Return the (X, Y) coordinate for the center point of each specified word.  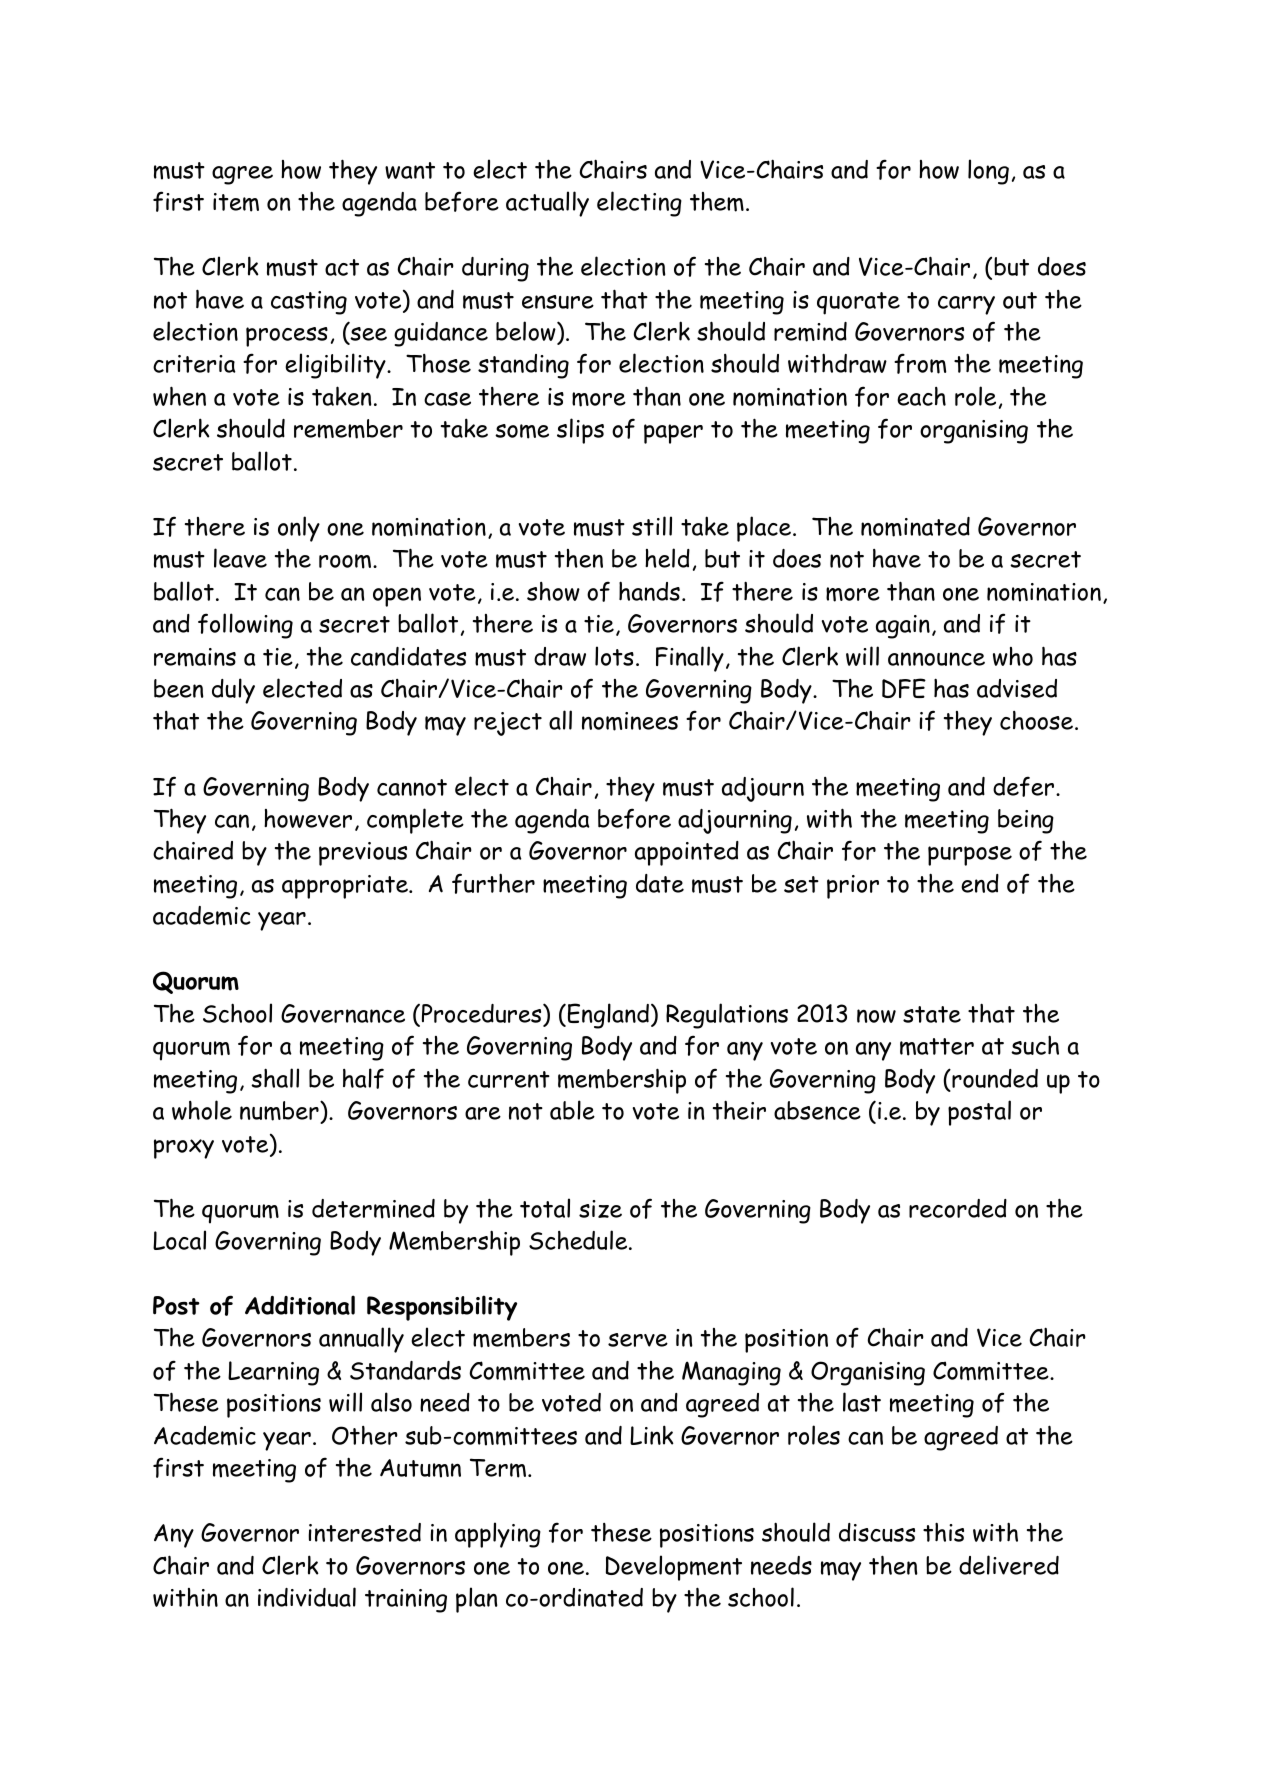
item (236, 202)
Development (674, 1568)
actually (547, 204)
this (943, 1532)
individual (307, 1597)
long (988, 172)
